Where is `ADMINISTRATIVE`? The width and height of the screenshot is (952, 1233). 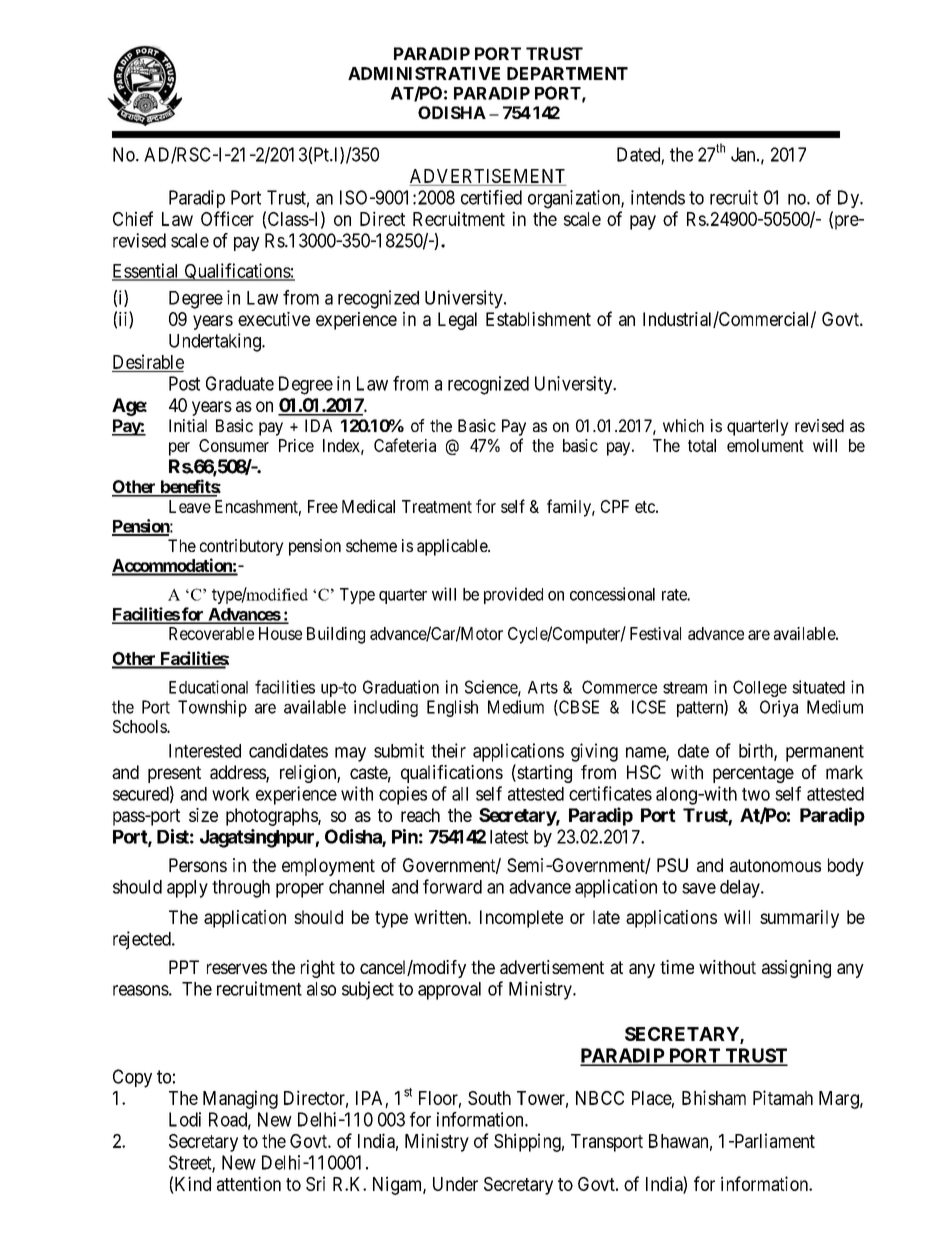 ADMINISTRATIVE is located at coordinates (424, 73).
